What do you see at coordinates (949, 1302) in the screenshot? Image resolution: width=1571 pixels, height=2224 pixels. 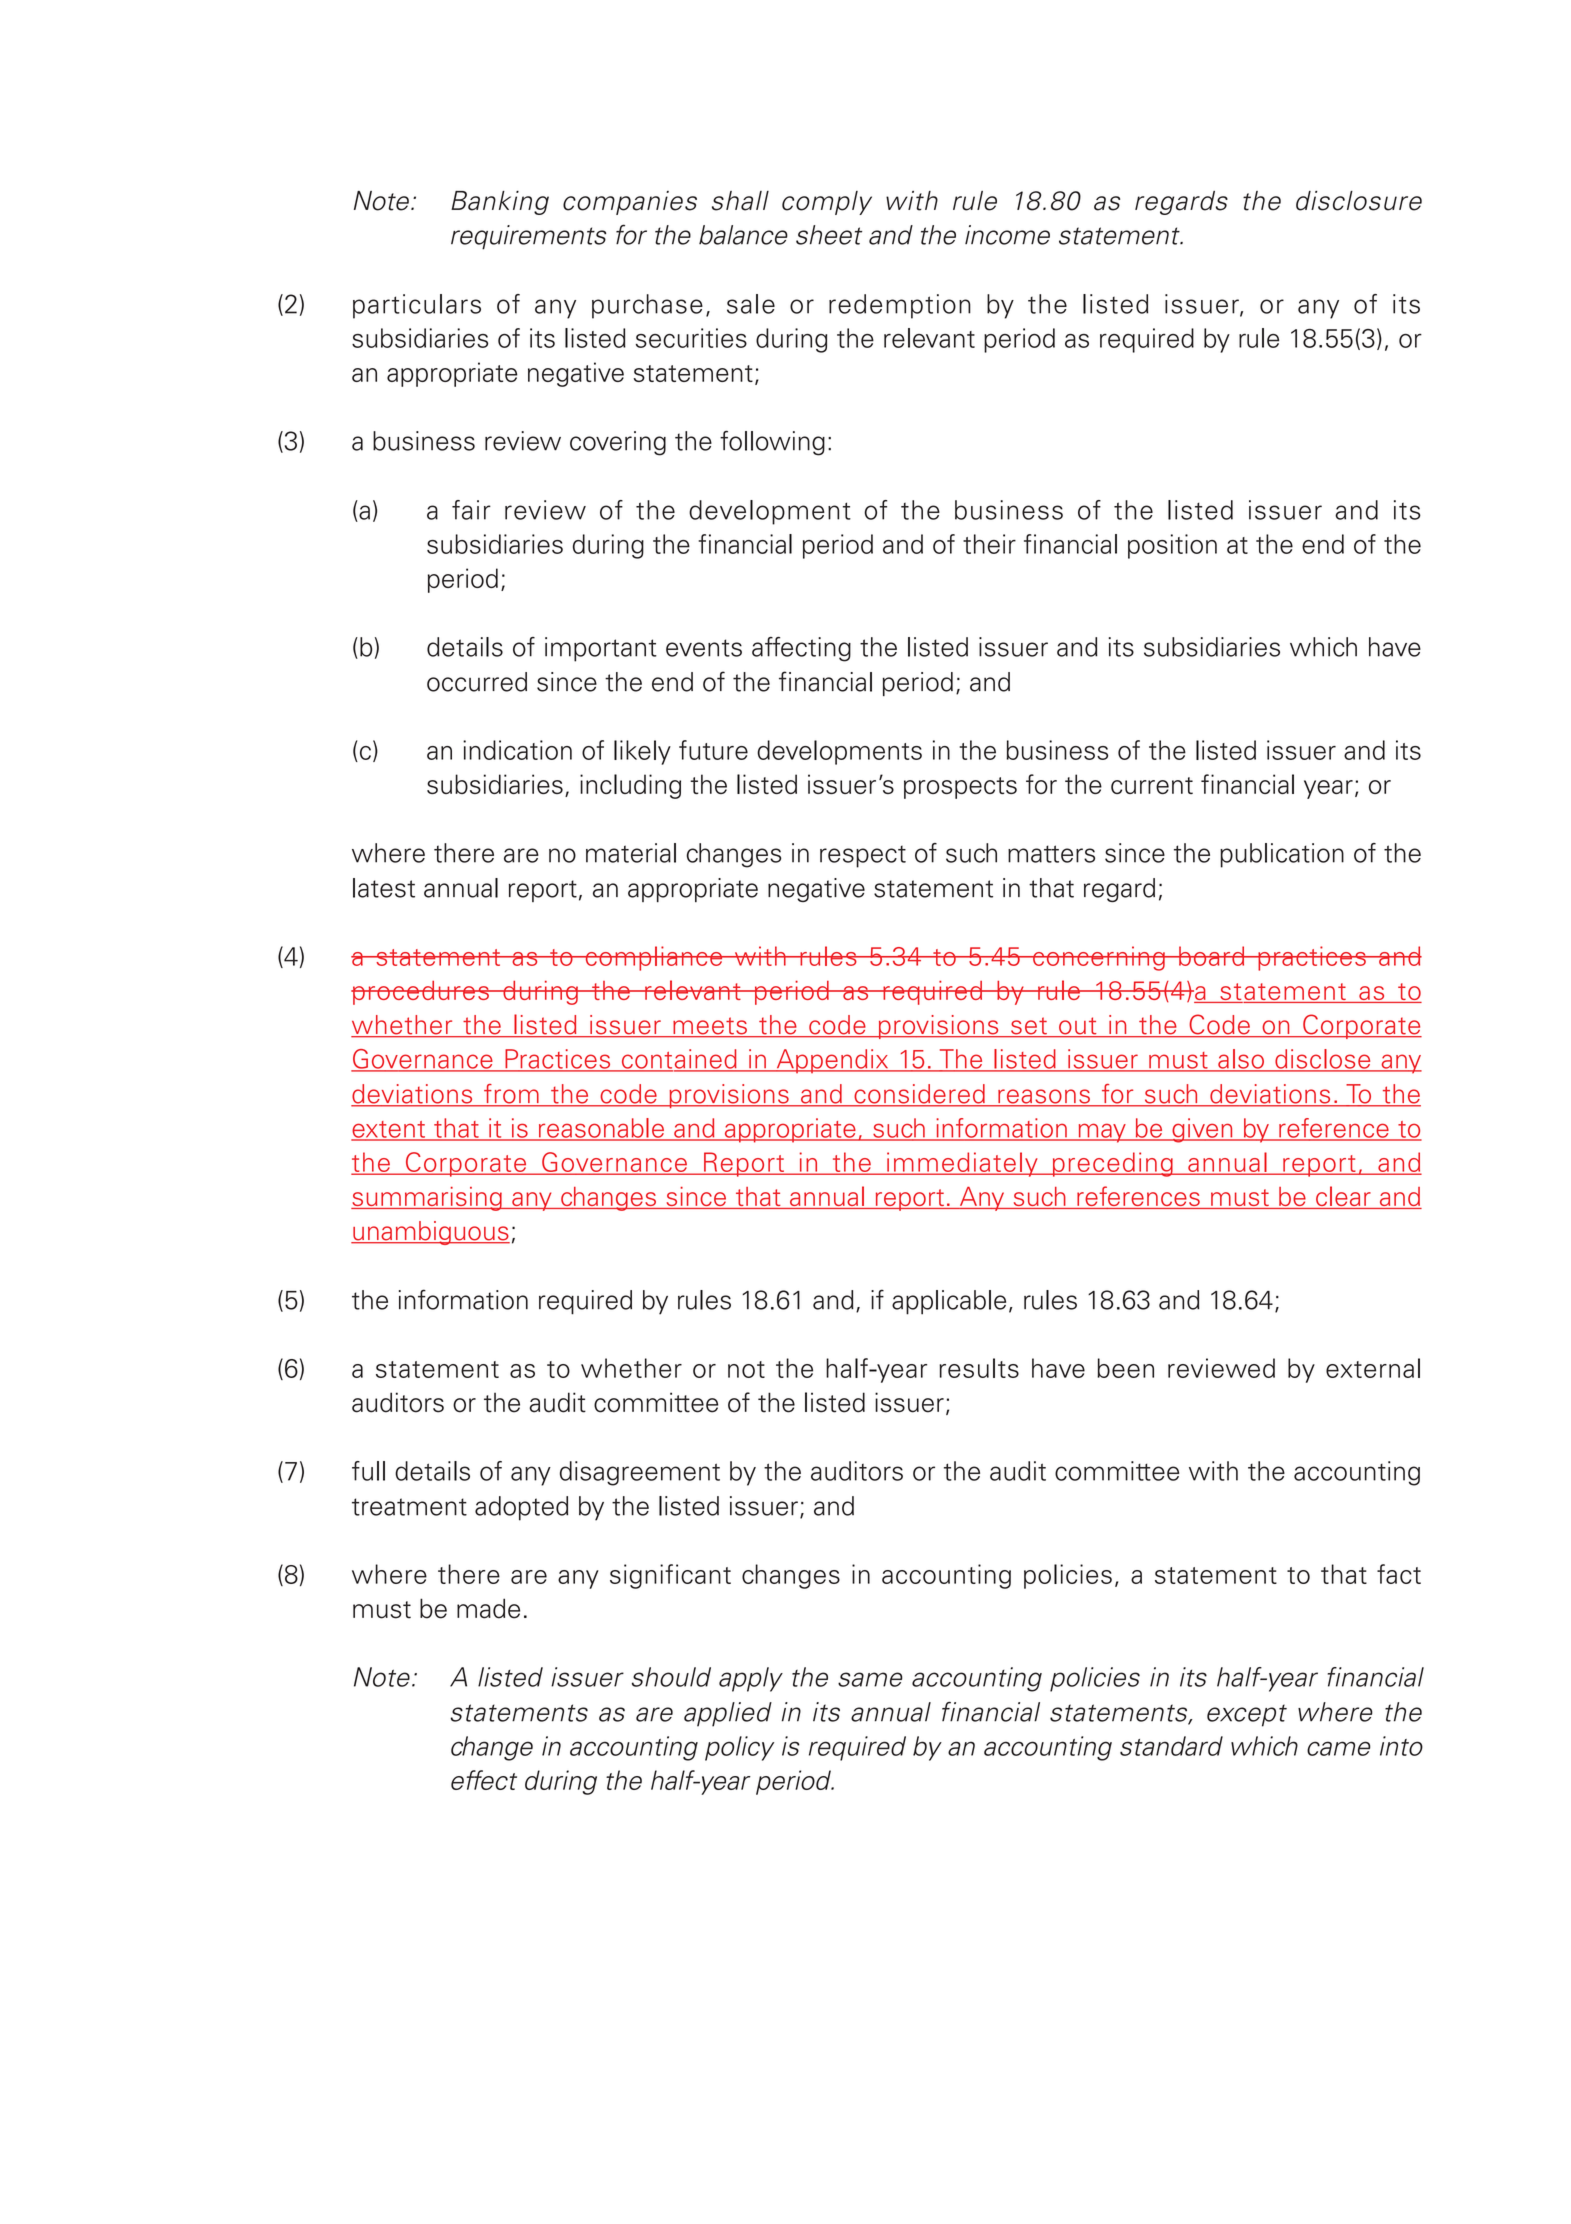 I see `applicable` at bounding box center [949, 1302].
